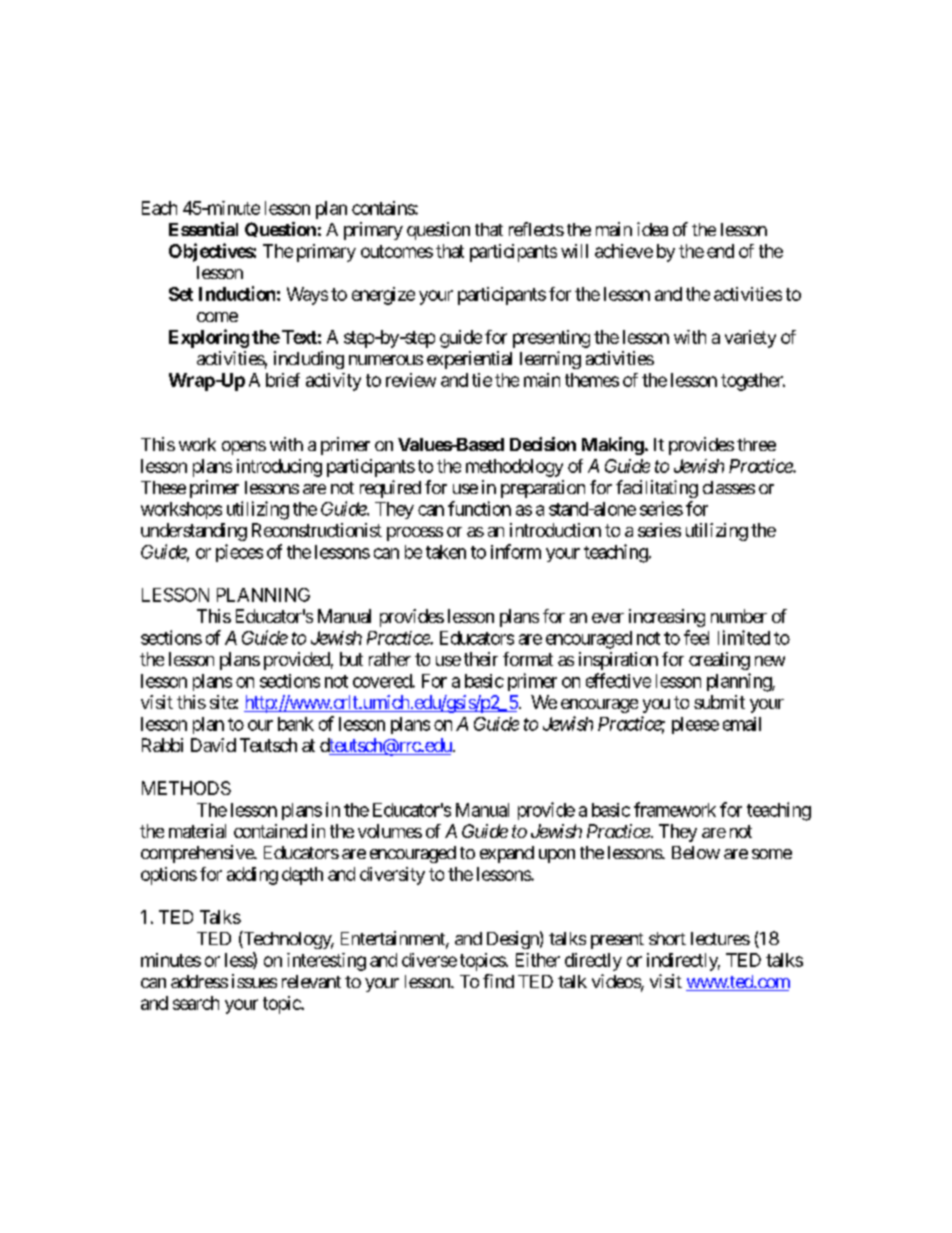  I want to click on find, so click(498, 981).
